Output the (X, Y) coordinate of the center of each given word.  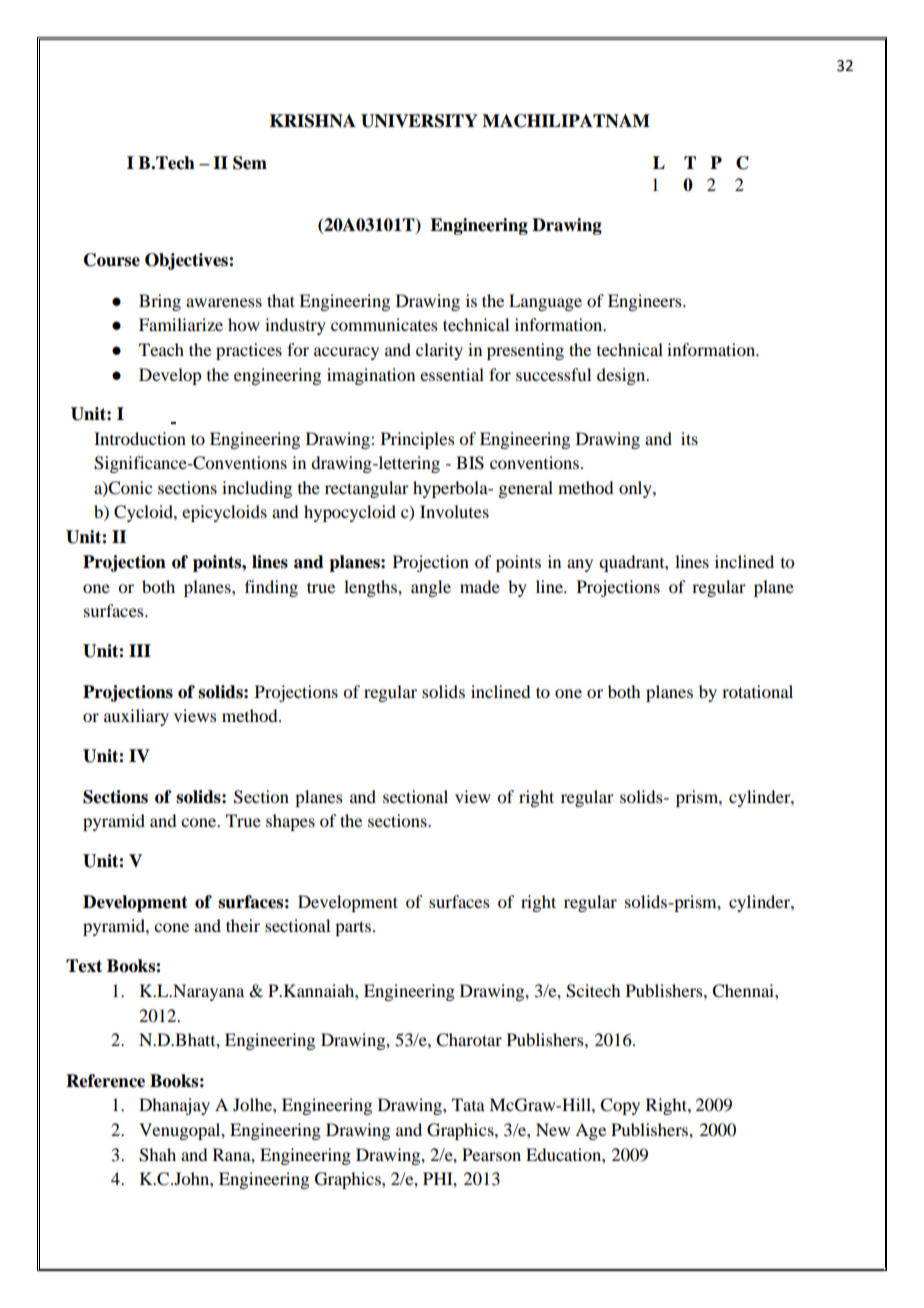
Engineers (646, 302)
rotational (757, 691)
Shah (157, 1155)
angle (431, 588)
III (140, 650)
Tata (468, 1104)
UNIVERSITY (419, 121)
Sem (250, 163)
